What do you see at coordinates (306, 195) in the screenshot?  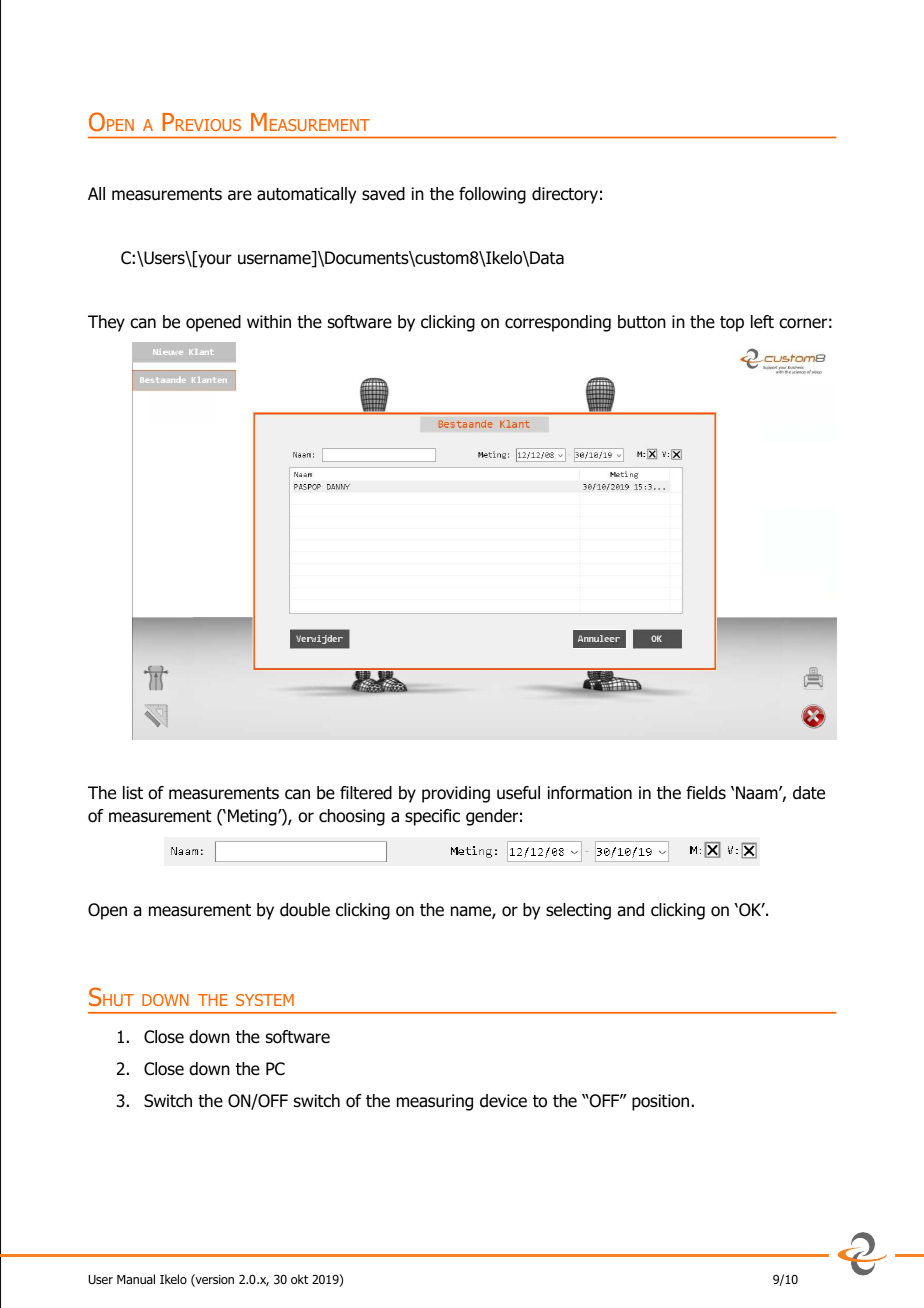 I see `automatically` at bounding box center [306, 195].
